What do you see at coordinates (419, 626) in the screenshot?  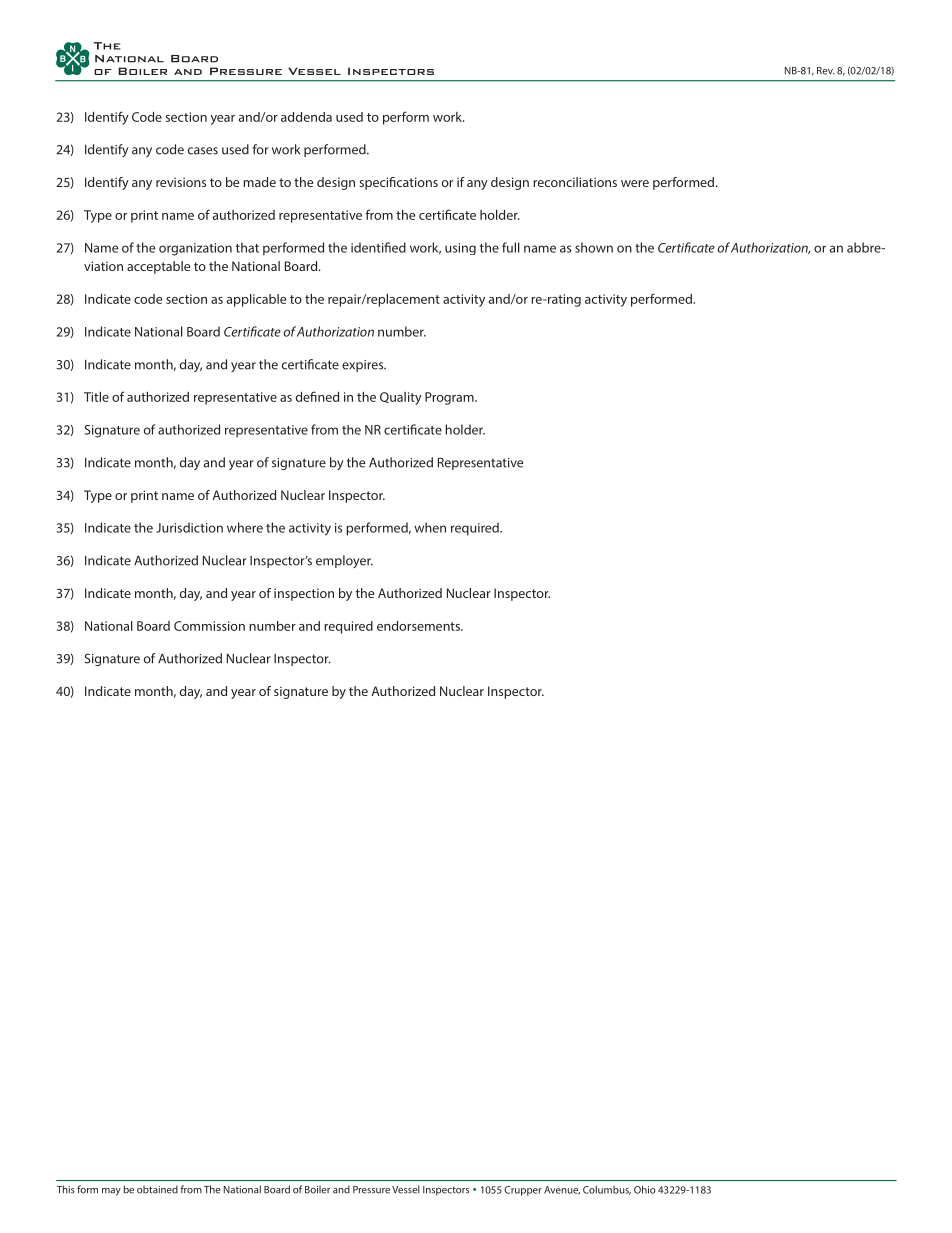 I see `endorsements` at bounding box center [419, 626].
